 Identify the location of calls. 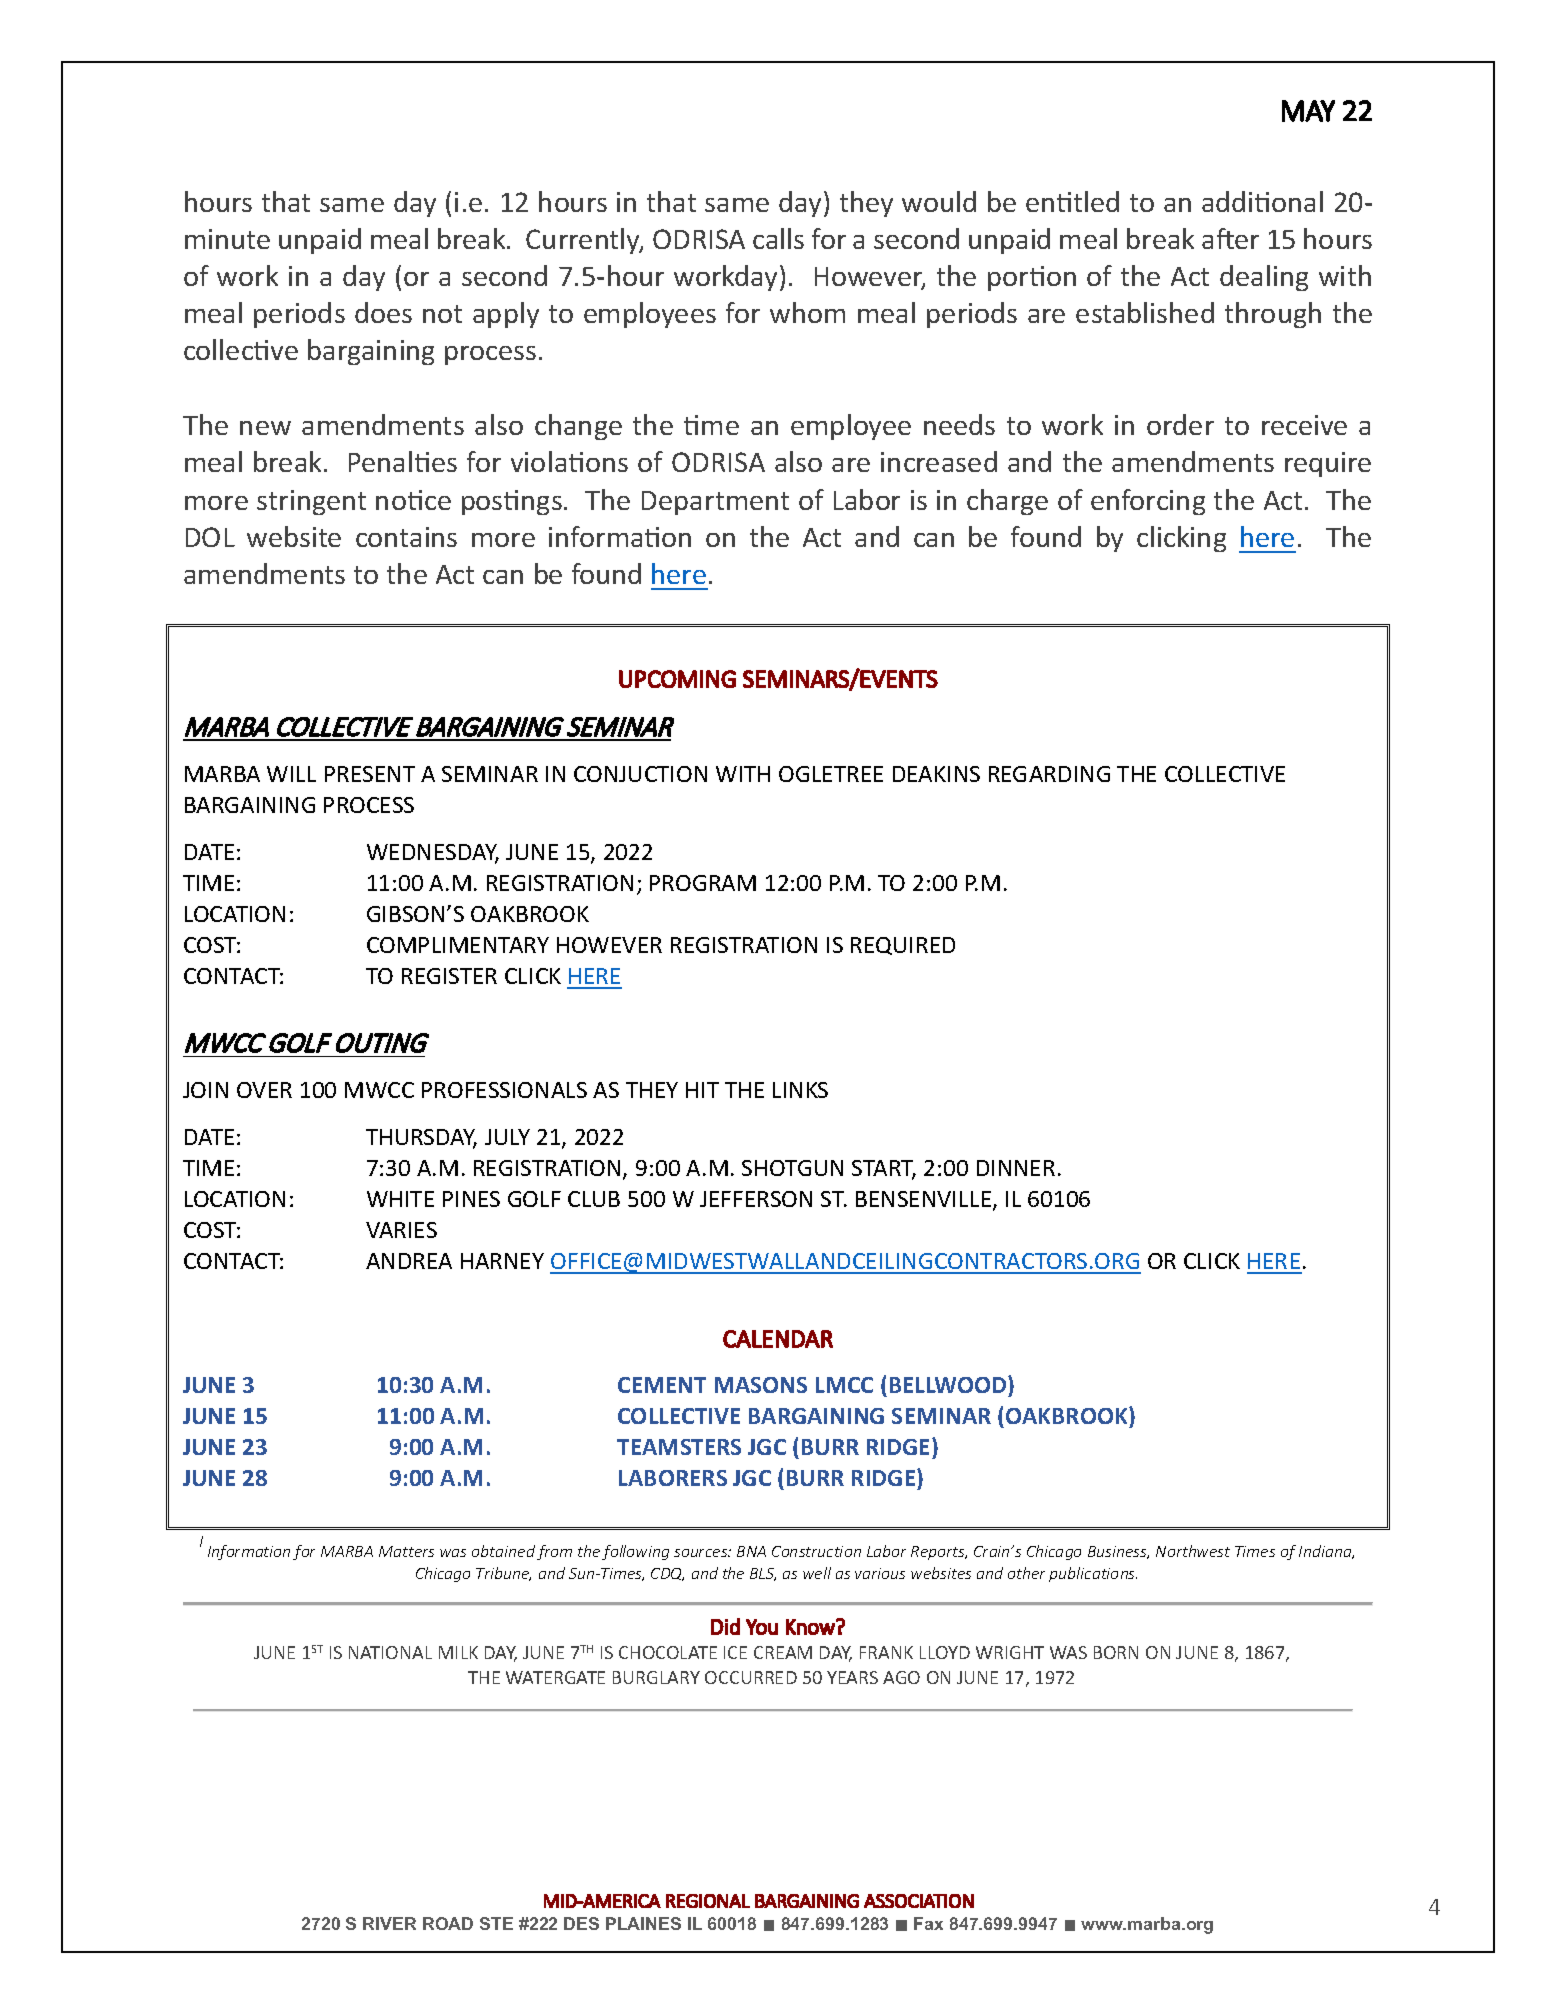
(778, 238).
